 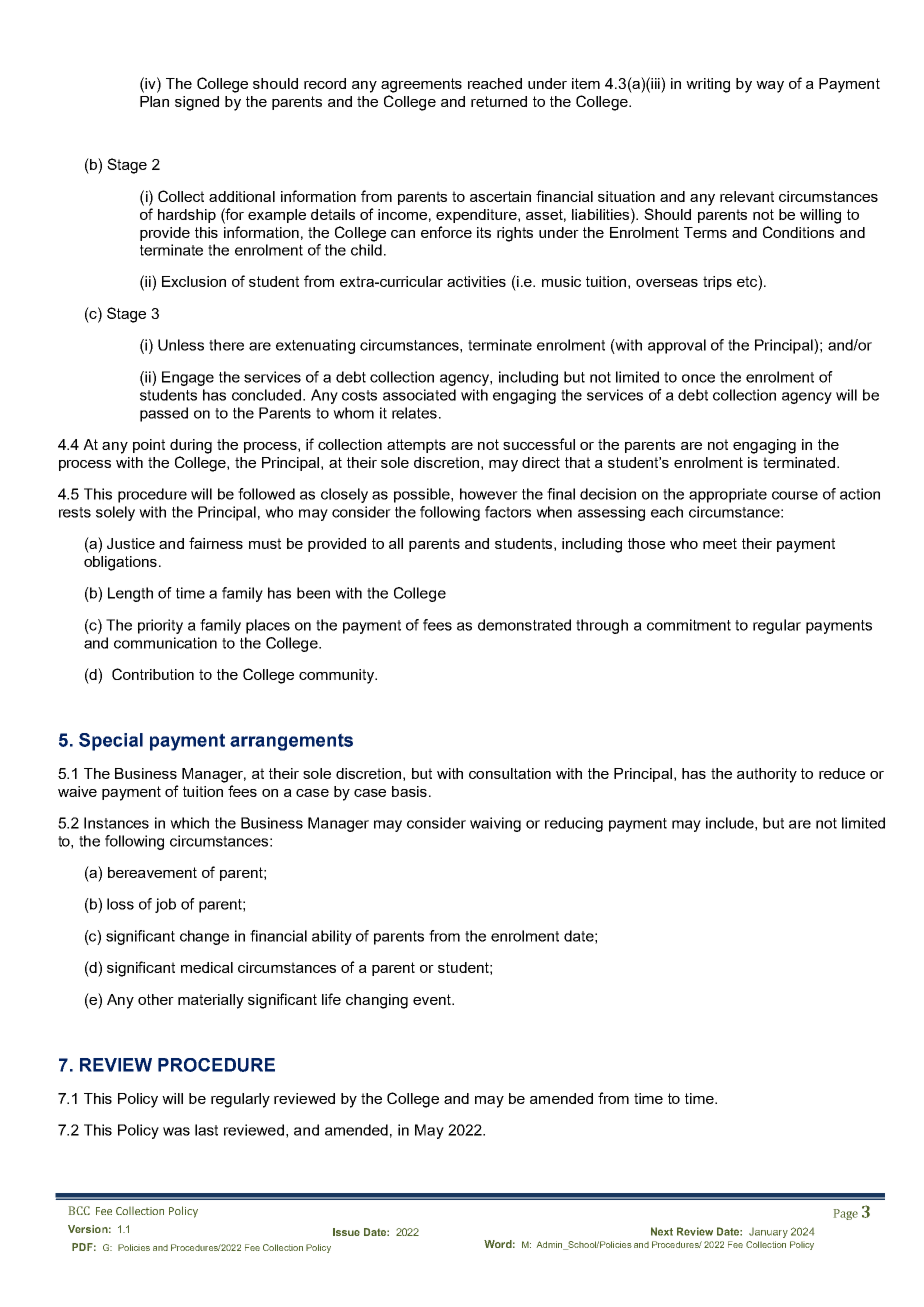 I want to click on associated, so click(x=419, y=395).
